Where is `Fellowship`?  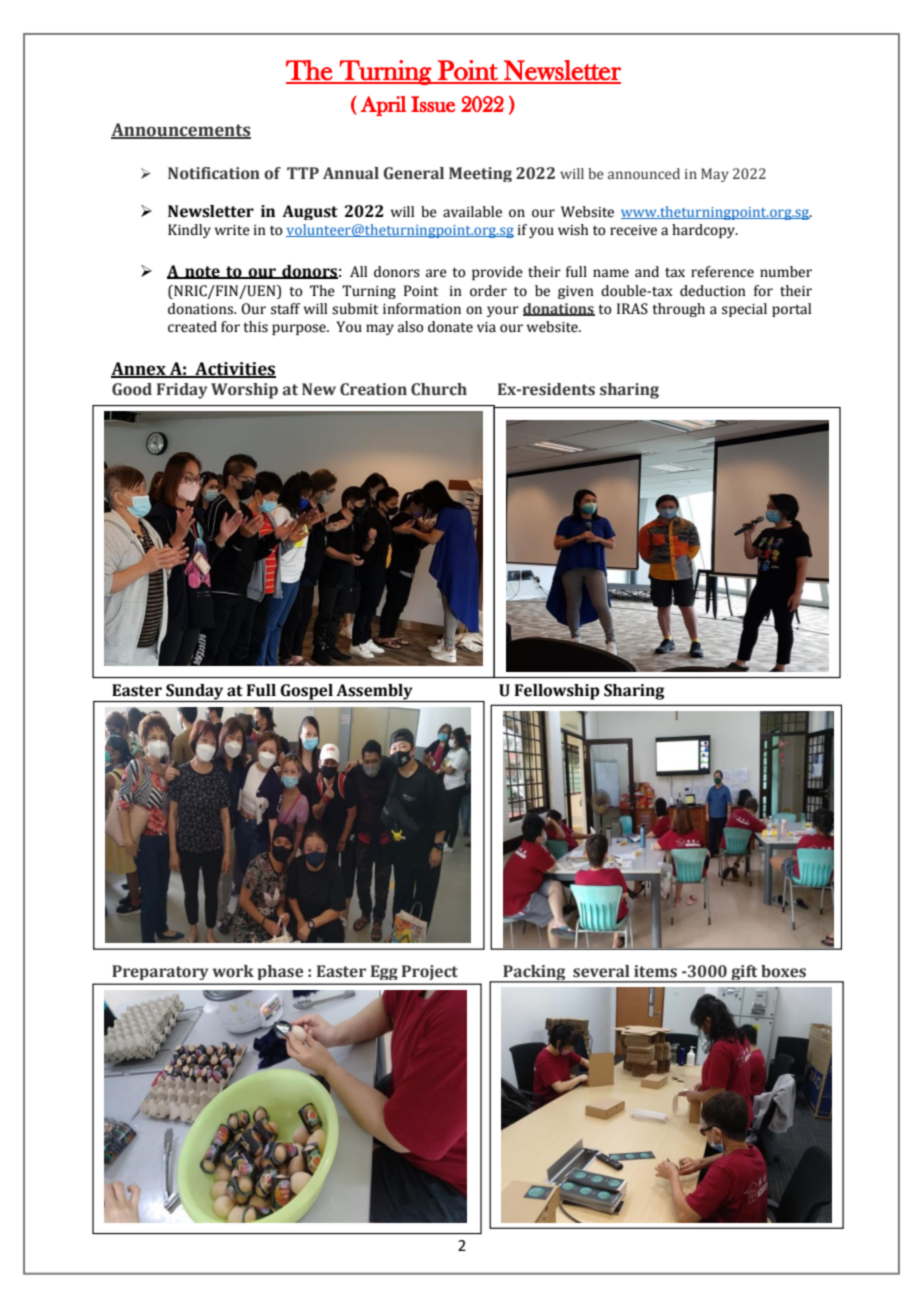 Fellowship is located at coordinates (557, 692).
